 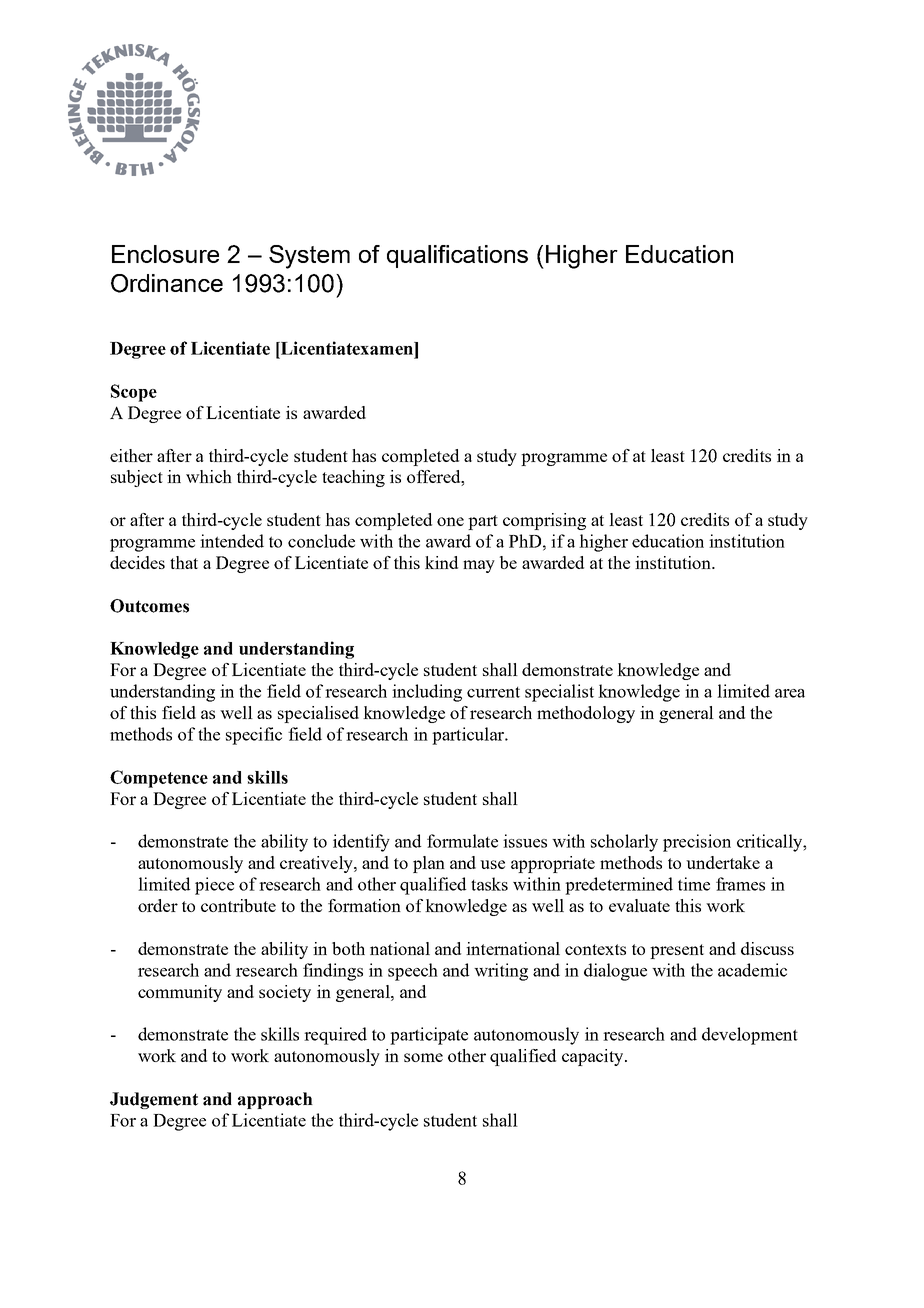 What do you see at coordinates (441, 562) in the screenshot?
I see `kind` at bounding box center [441, 562].
